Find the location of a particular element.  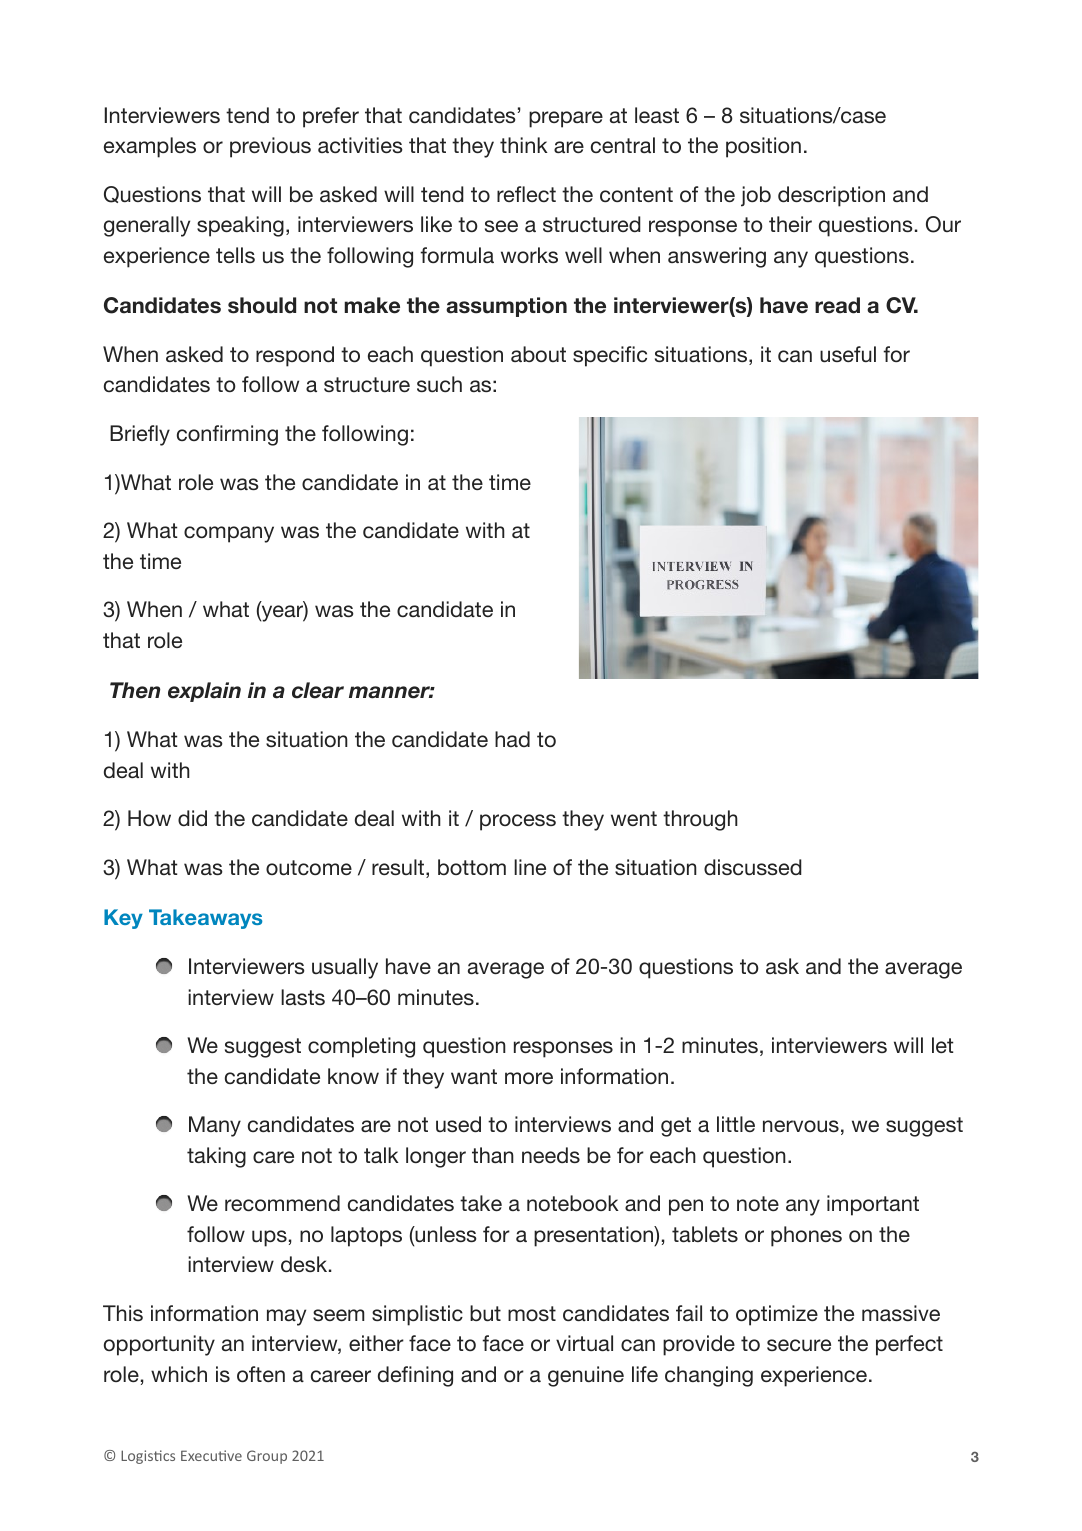

useful is located at coordinates (848, 354).
